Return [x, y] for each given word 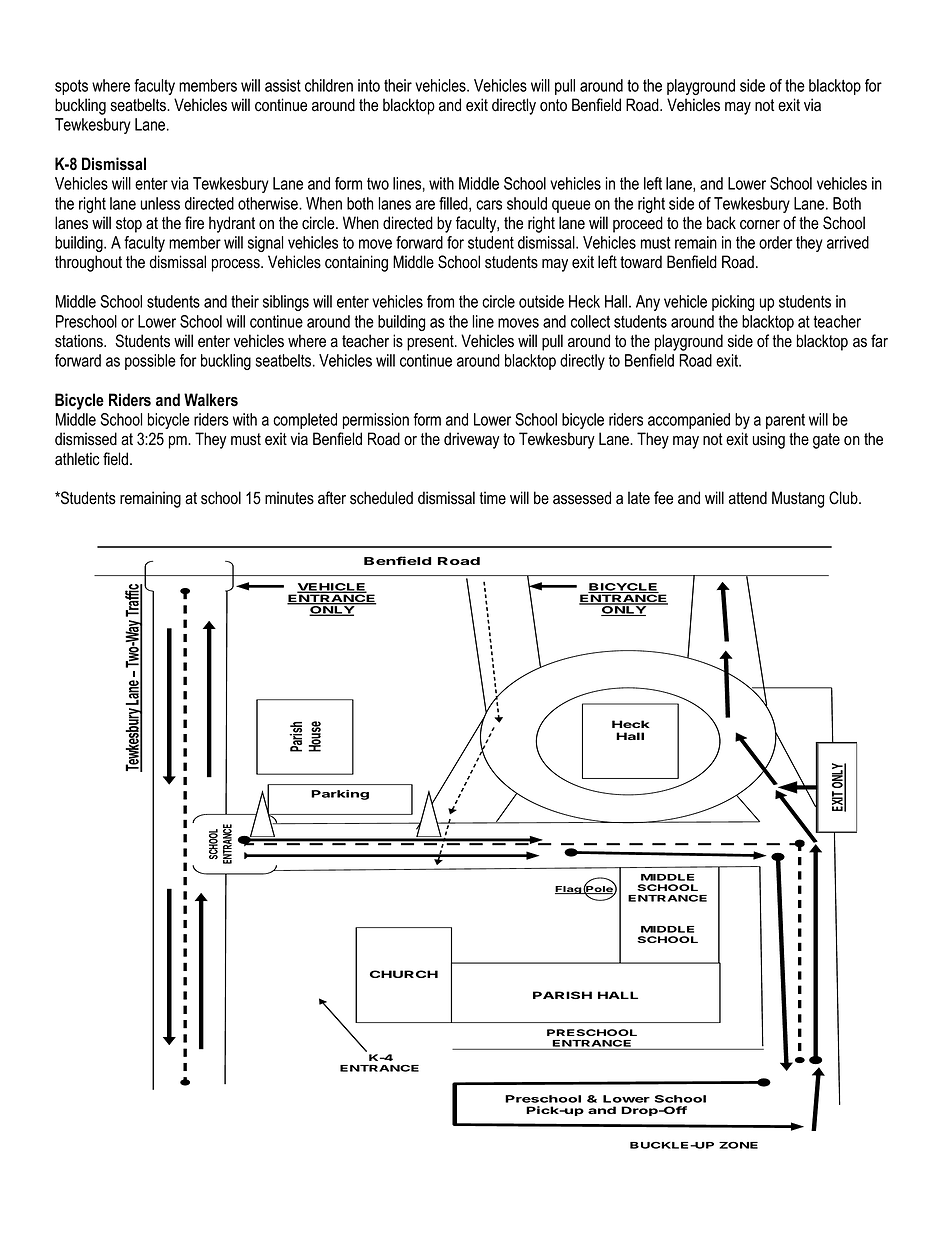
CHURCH [404, 974]
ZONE [738, 1145]
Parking [340, 795]
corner [760, 225]
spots [71, 87]
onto [553, 105]
